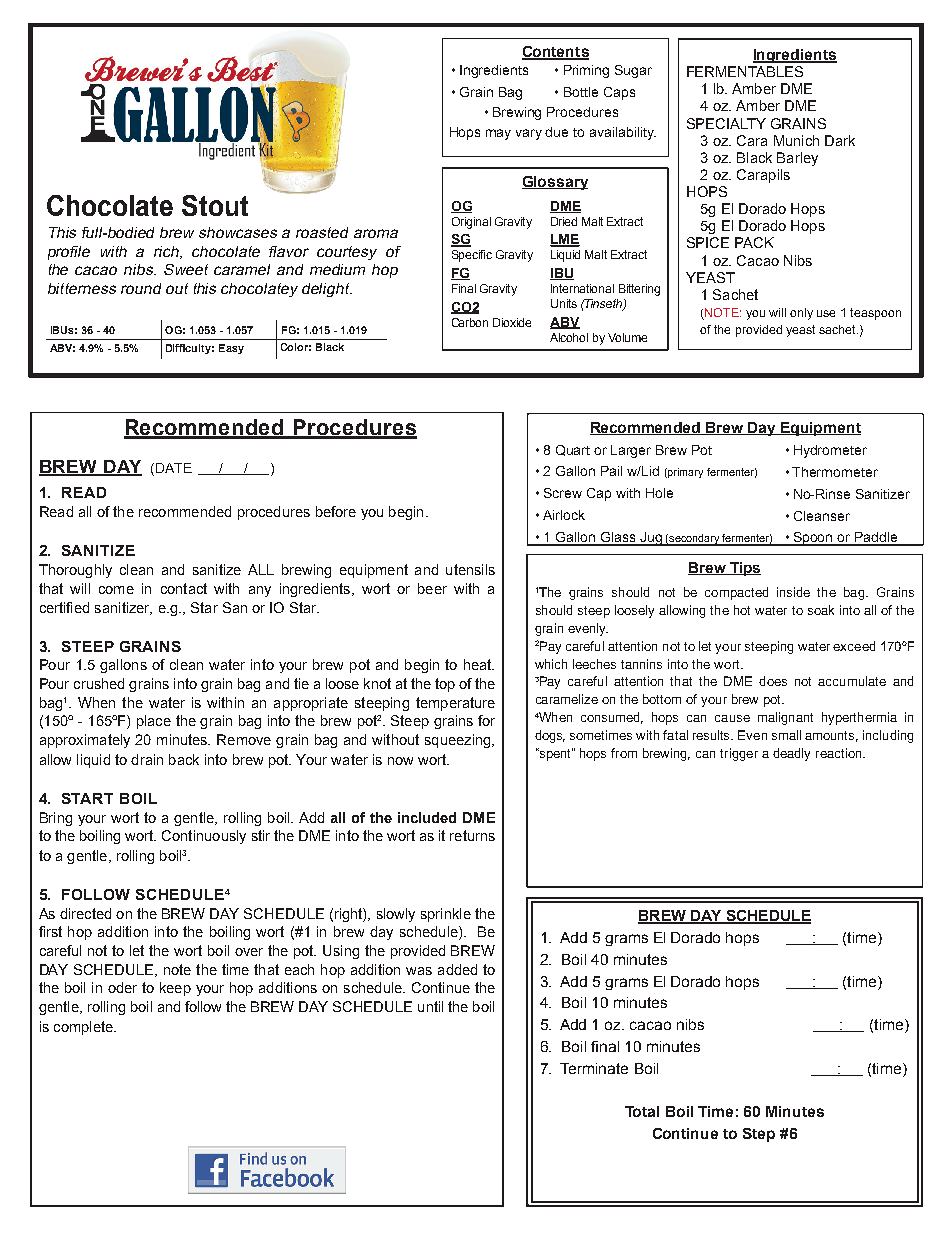  What do you see at coordinates (184, 588) in the image?
I see `contact` at bounding box center [184, 588].
